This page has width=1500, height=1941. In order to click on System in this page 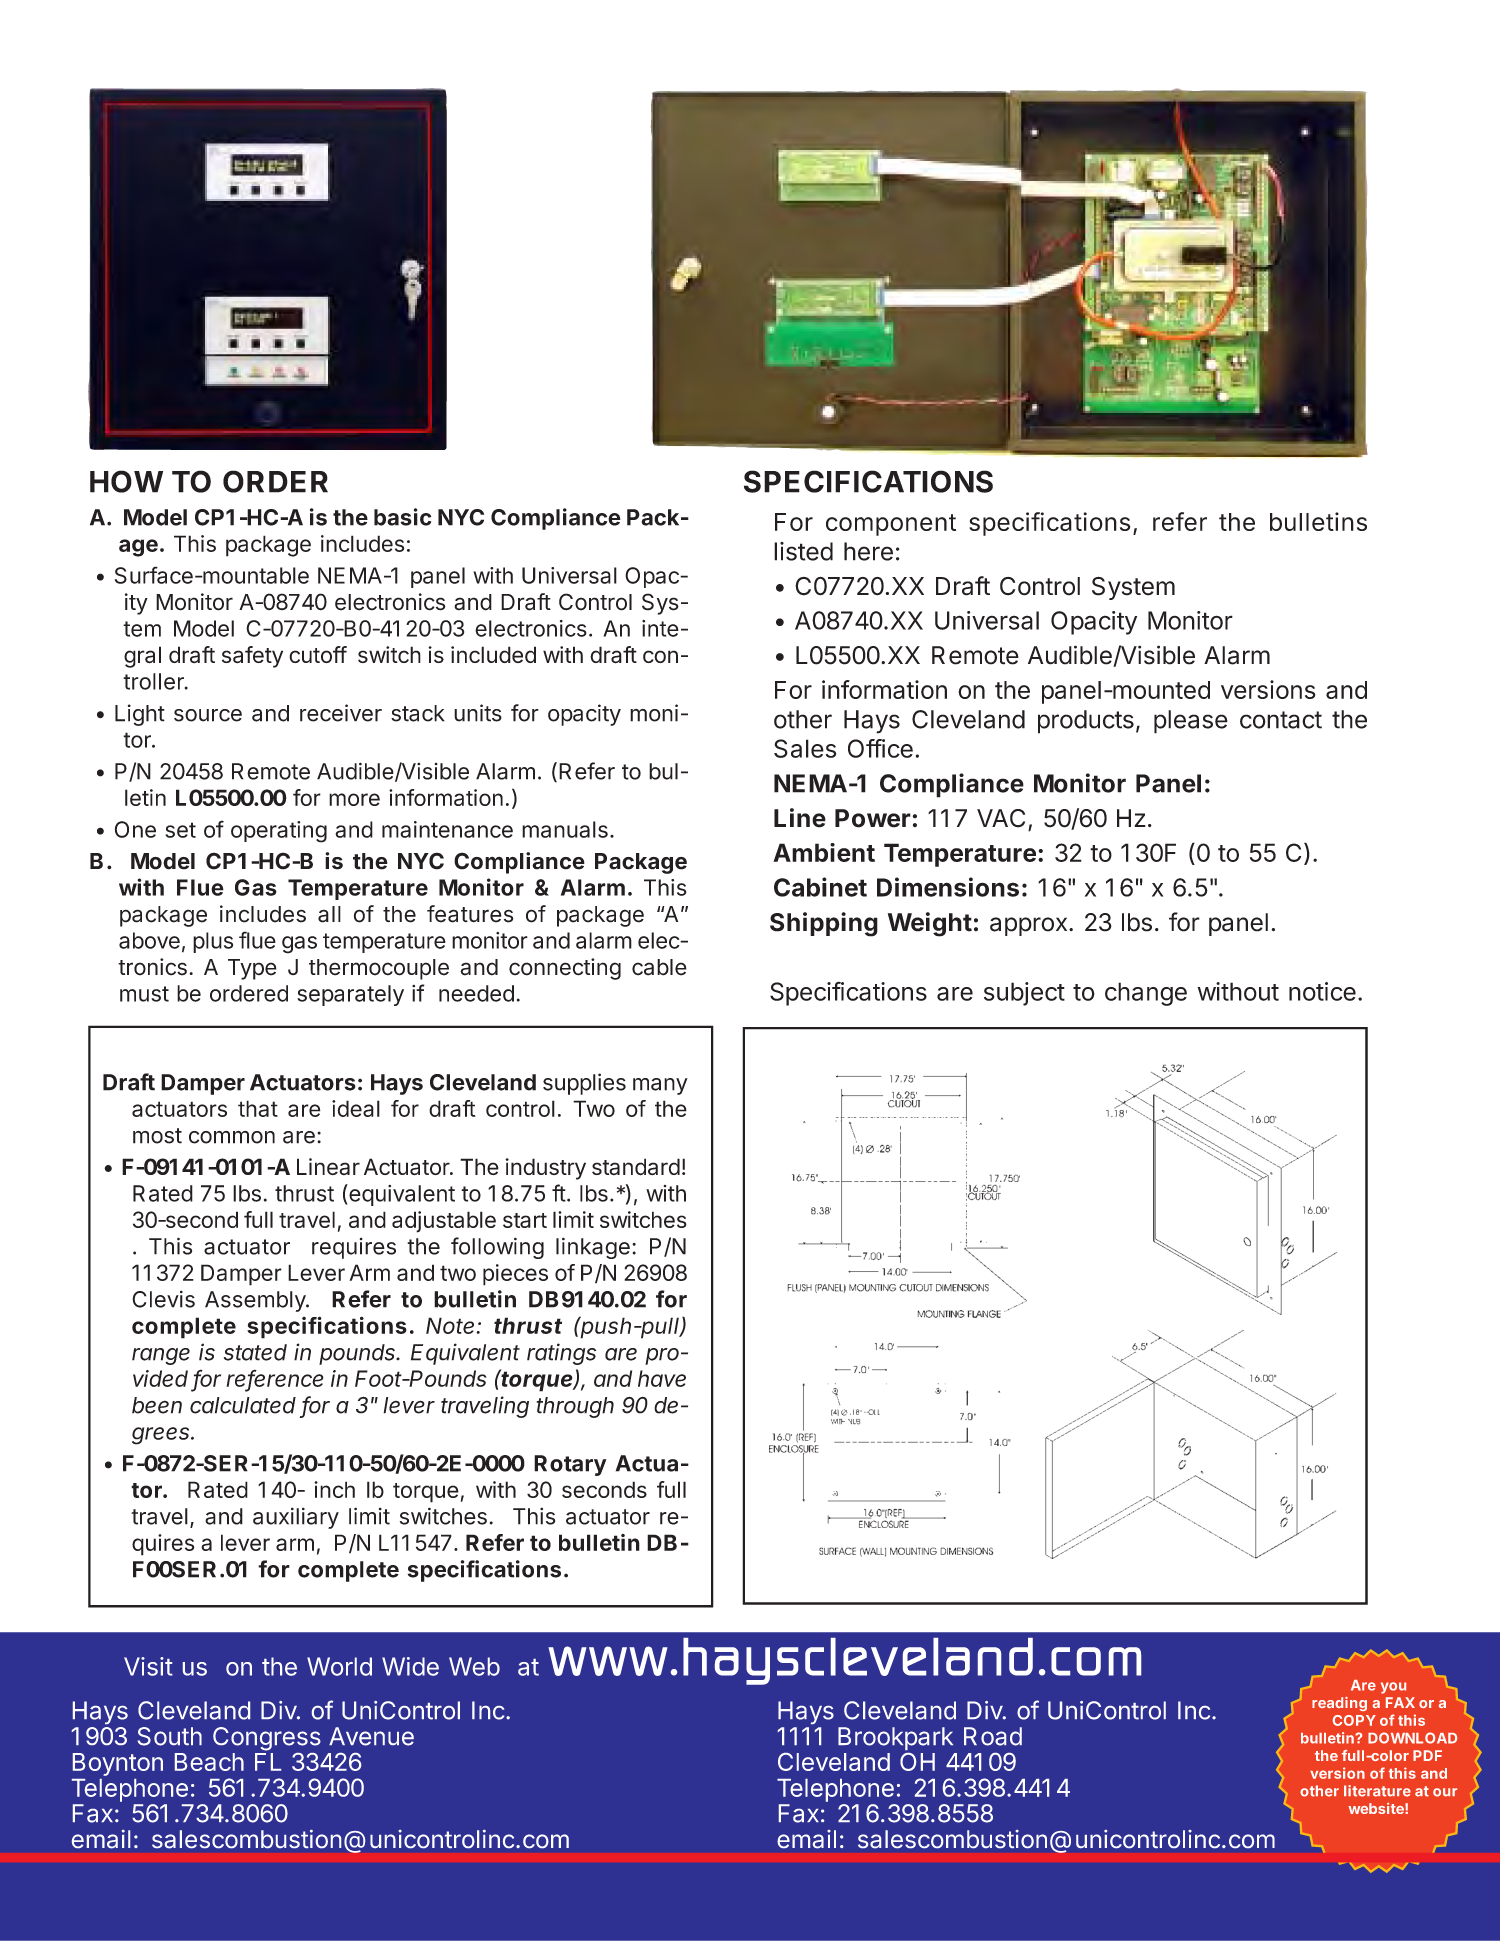, I will do `click(1133, 588)`.
